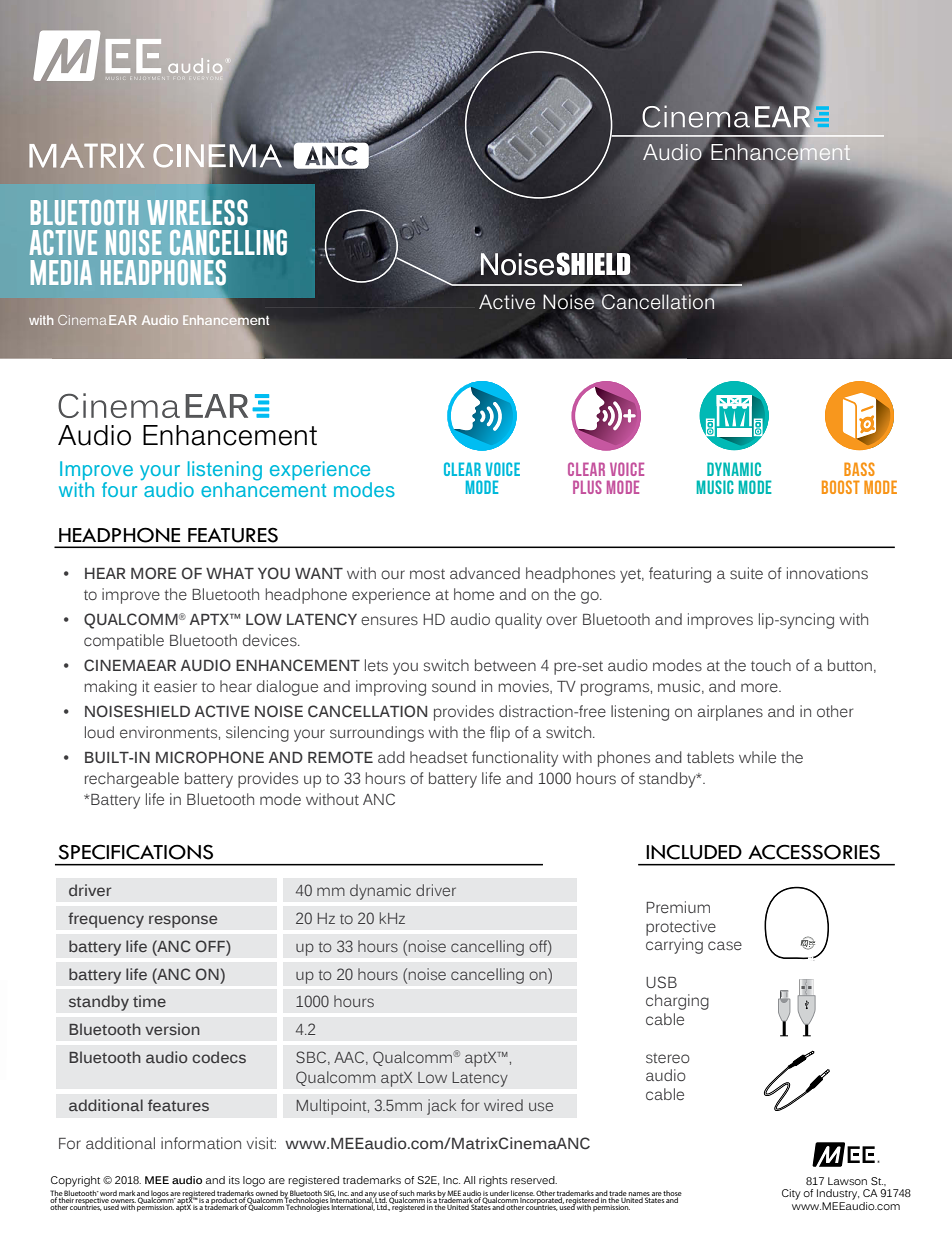  What do you see at coordinates (661, 982) in the page?
I see `USB` at bounding box center [661, 982].
